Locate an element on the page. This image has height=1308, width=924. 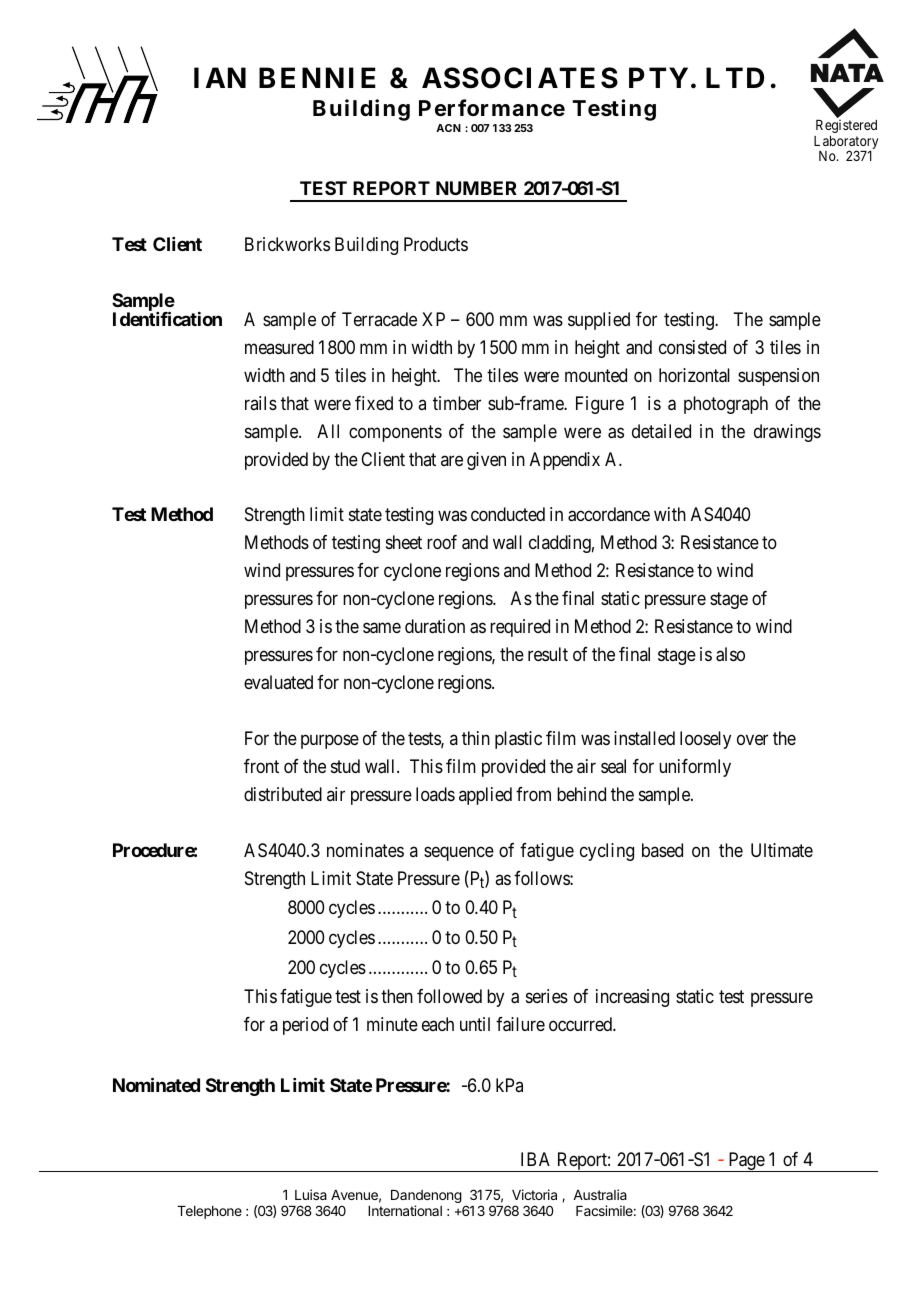
Registered is located at coordinates (846, 126).
